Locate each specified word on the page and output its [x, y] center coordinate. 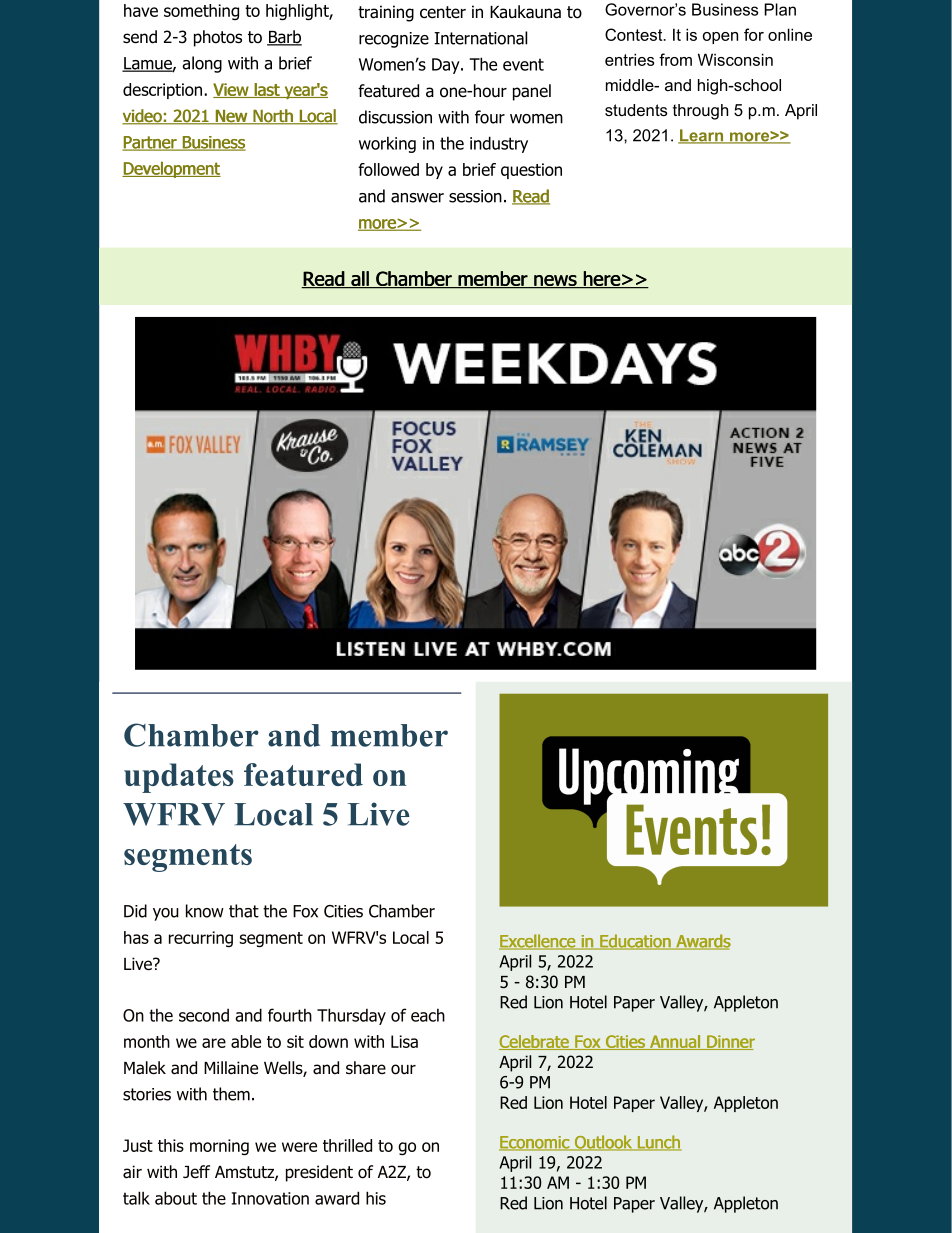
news [555, 282]
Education [635, 942]
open [720, 38]
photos [218, 38]
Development [171, 169]
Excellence [538, 942]
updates [179, 778]
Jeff [196, 1172]
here [601, 280]
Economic [535, 1143]
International [480, 38]
